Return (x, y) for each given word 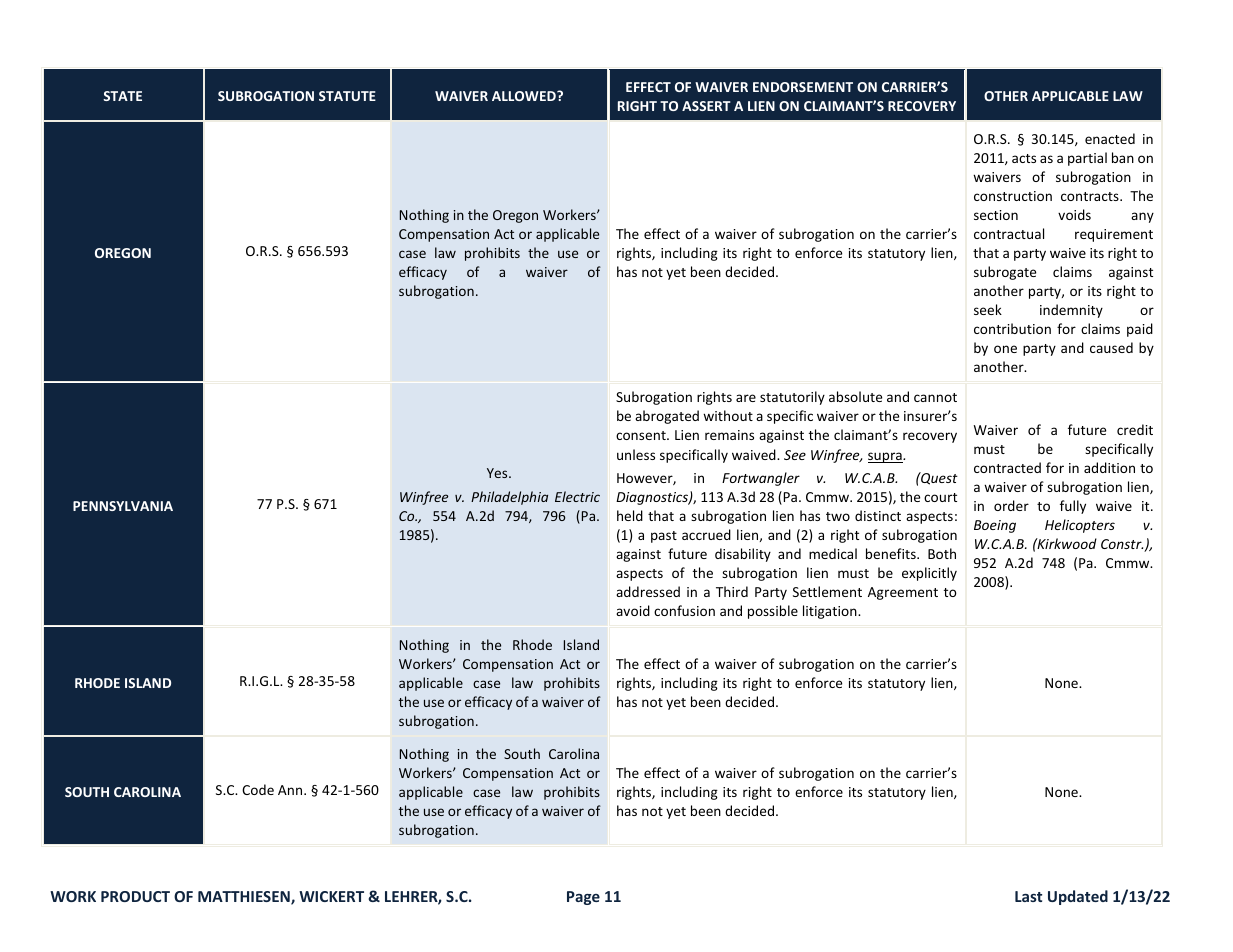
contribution (1012, 328)
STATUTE (347, 96)
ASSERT (706, 106)
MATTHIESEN (245, 898)
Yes (498, 473)
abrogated (667, 417)
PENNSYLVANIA (123, 506)
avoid (633, 610)
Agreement (903, 593)
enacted (1110, 138)
